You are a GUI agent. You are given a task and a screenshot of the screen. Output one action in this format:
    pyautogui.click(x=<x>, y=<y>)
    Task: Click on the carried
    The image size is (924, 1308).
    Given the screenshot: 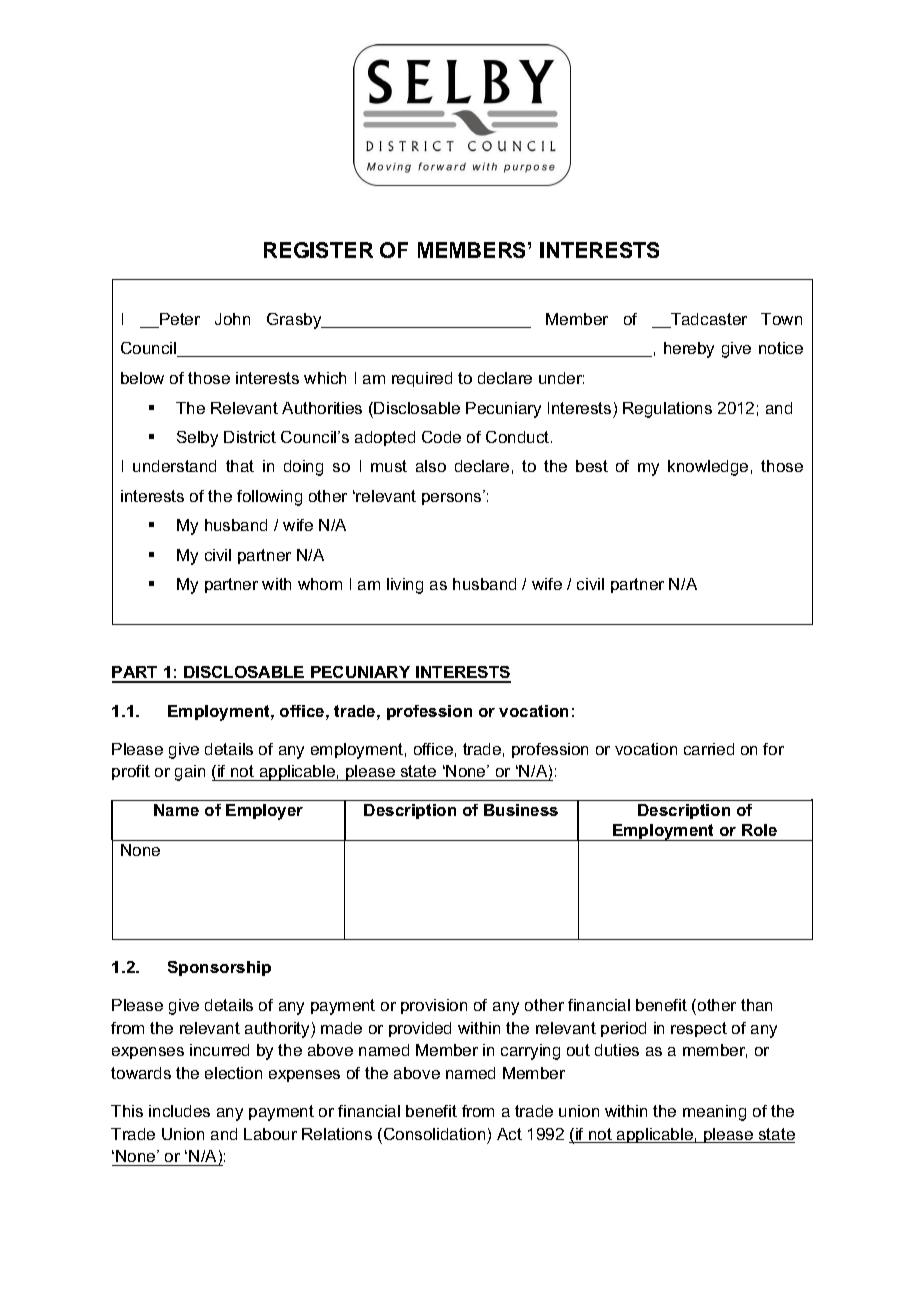 What is the action you would take?
    pyautogui.click(x=709, y=749)
